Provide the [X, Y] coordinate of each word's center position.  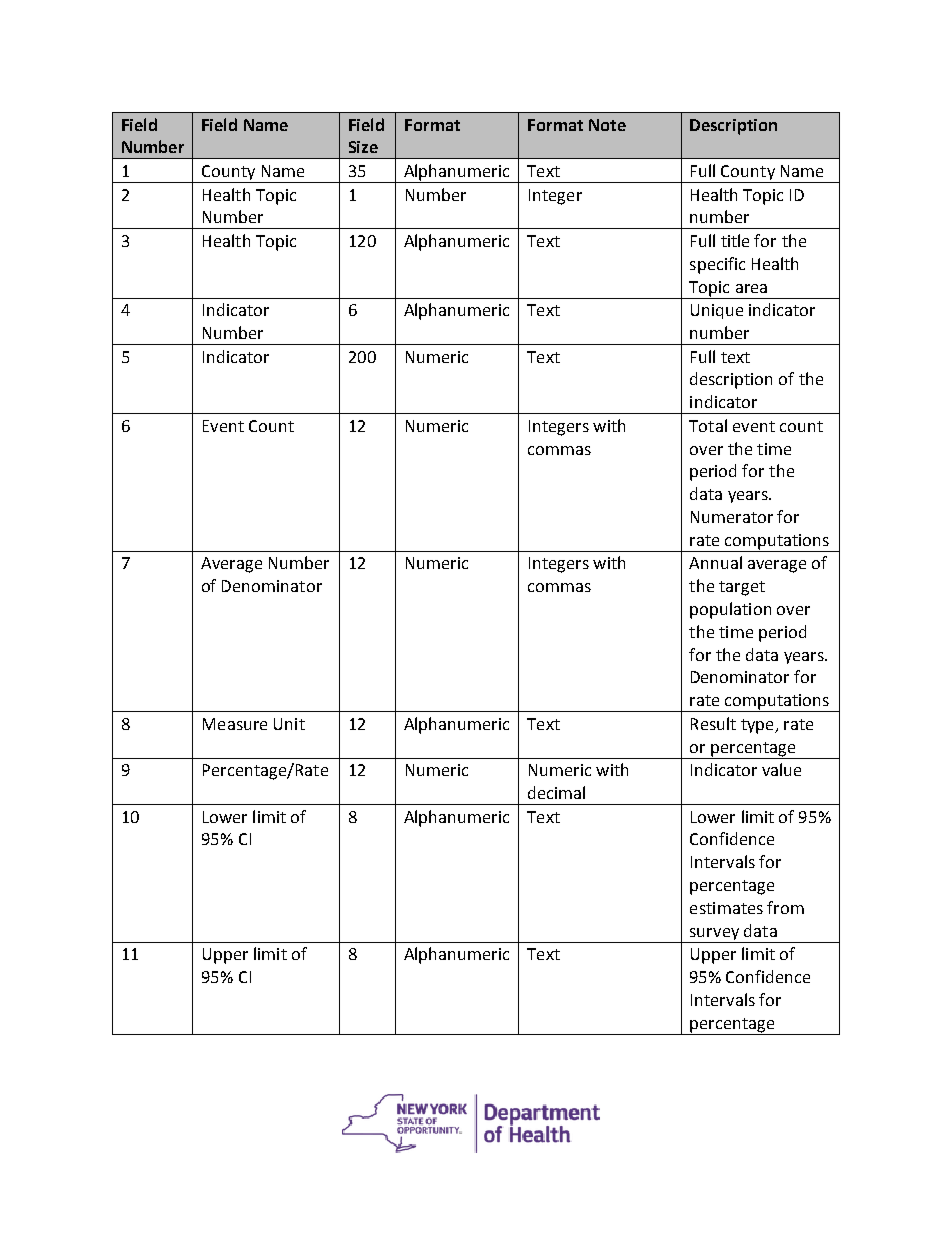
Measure [235, 724]
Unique [717, 311]
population [730, 610]
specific [717, 265]
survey [714, 934]
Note [607, 125]
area [751, 288]
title [735, 240]
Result [713, 723]
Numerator [732, 517]
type [758, 726]
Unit [289, 724]
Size [363, 147]
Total [708, 425]
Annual [715, 562]
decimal [556, 792]
